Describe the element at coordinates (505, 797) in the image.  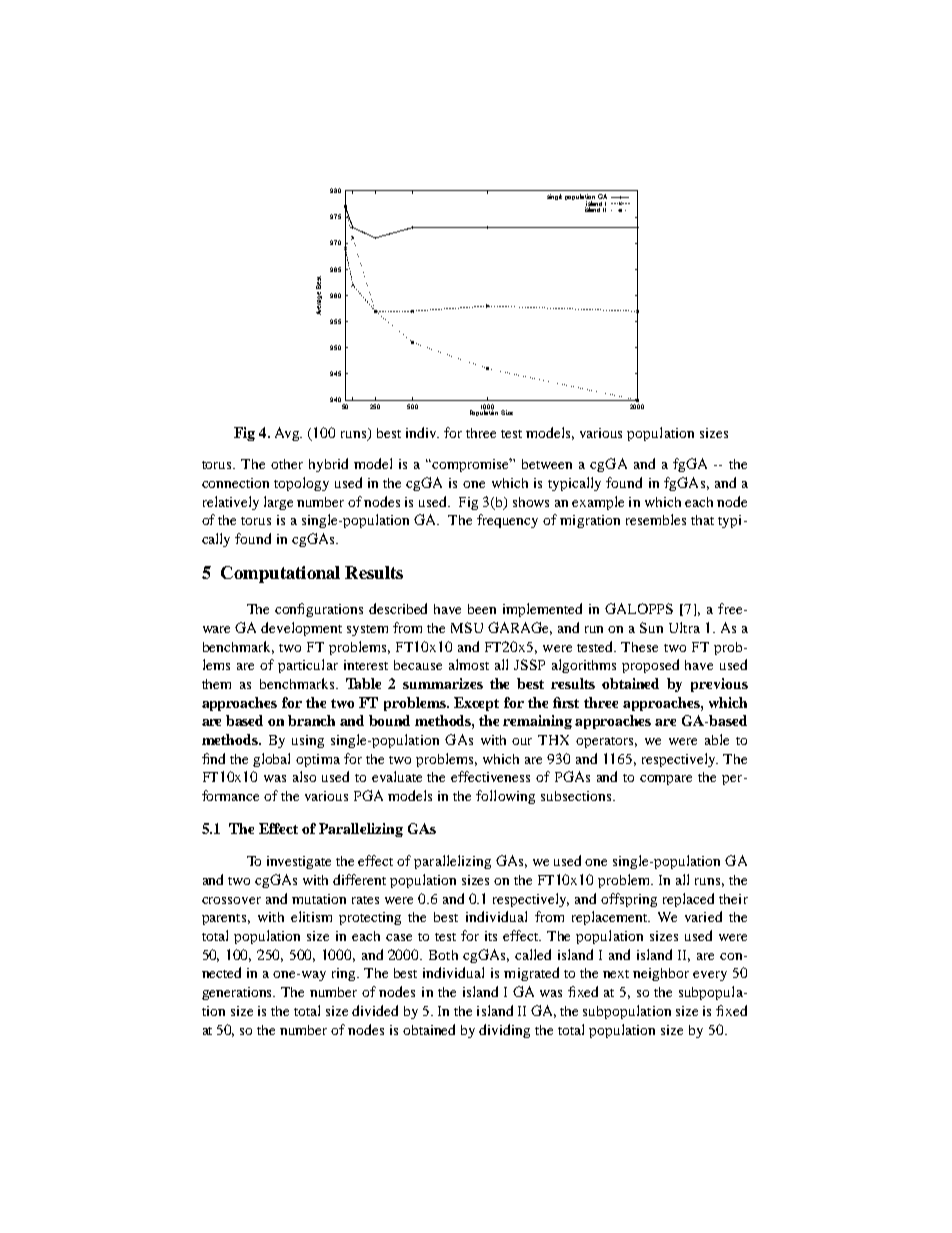
I see `following` at that location.
